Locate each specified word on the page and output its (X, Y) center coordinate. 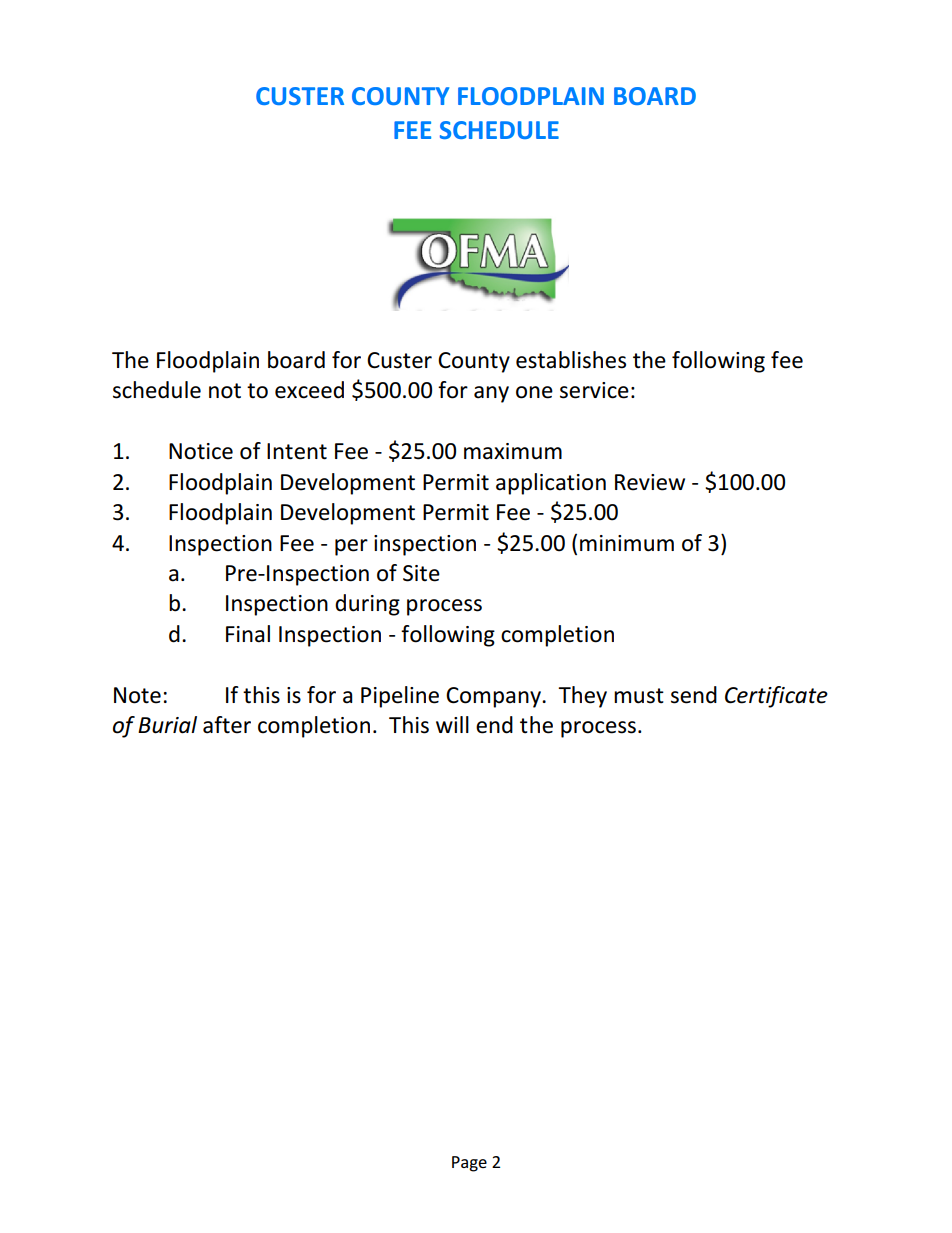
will (452, 724)
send (694, 695)
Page (469, 1164)
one (534, 392)
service (594, 390)
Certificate (776, 697)
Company (494, 697)
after (227, 725)
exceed (309, 390)
